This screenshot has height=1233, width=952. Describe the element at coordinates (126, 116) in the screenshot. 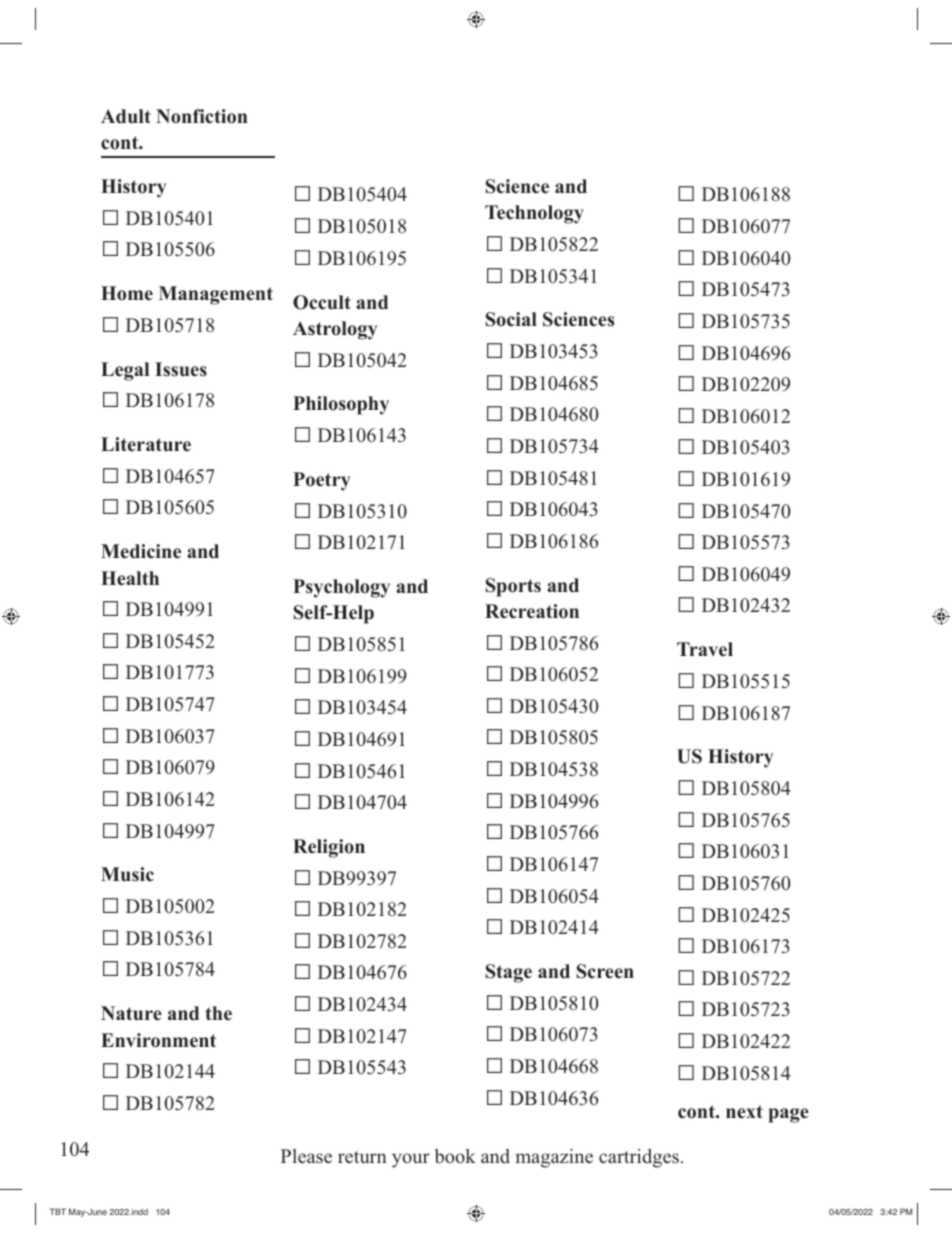

I see `Adult` at that location.
